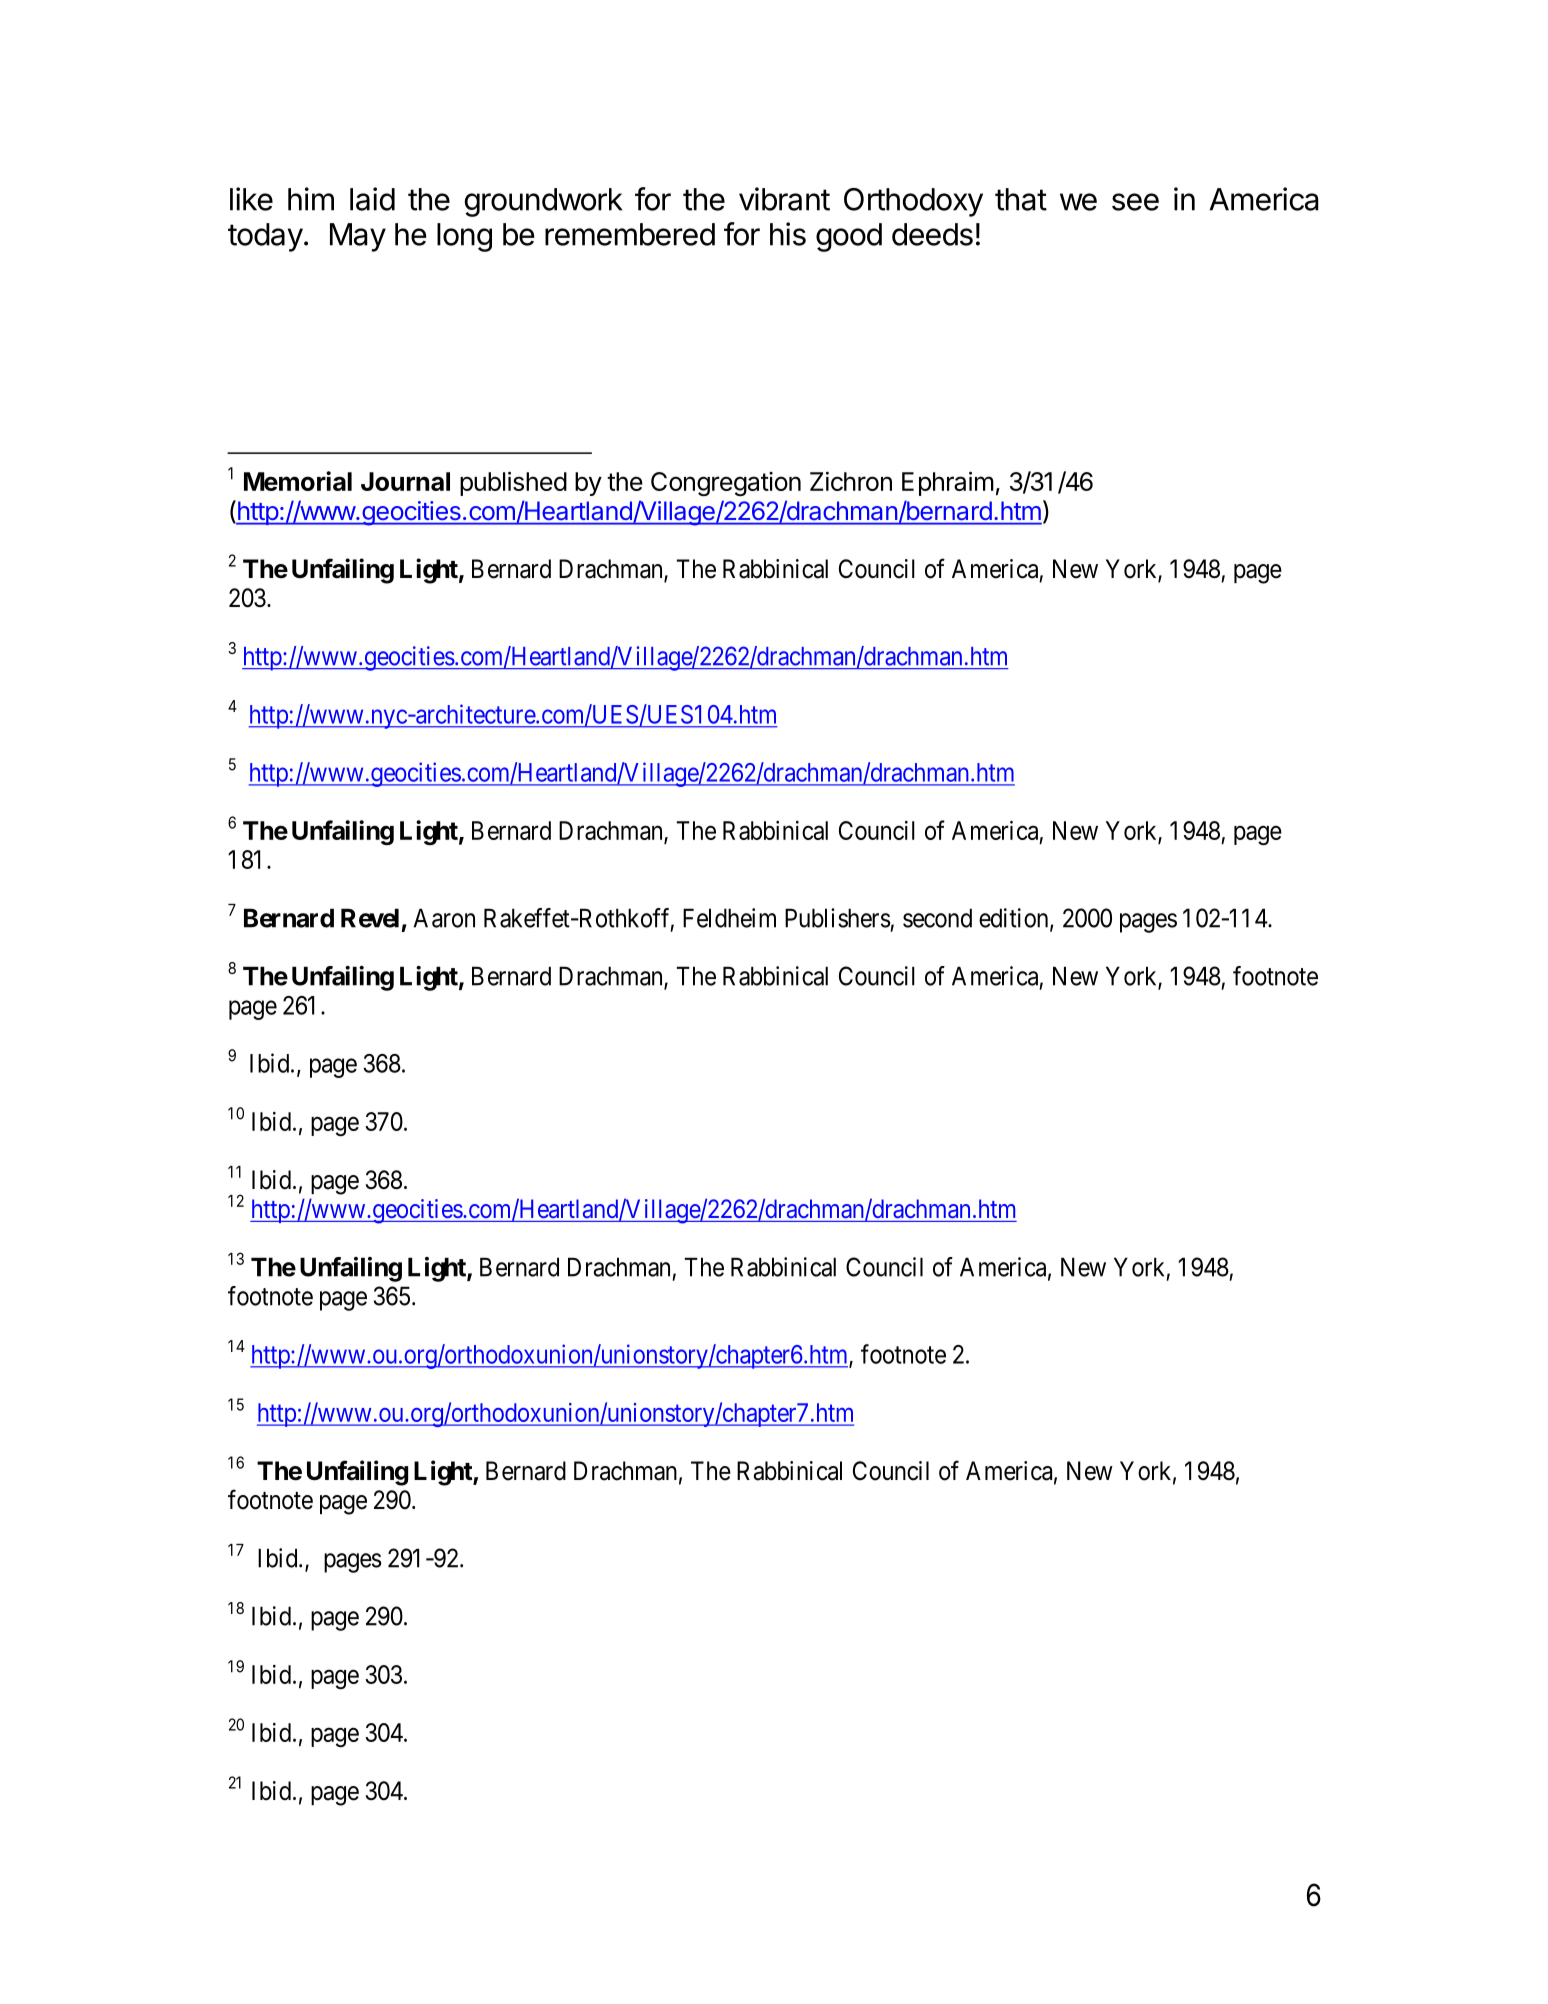 This screenshot has height=2004, width=1548. Describe the element at coordinates (513, 483) in the screenshot. I see `published` at that location.
